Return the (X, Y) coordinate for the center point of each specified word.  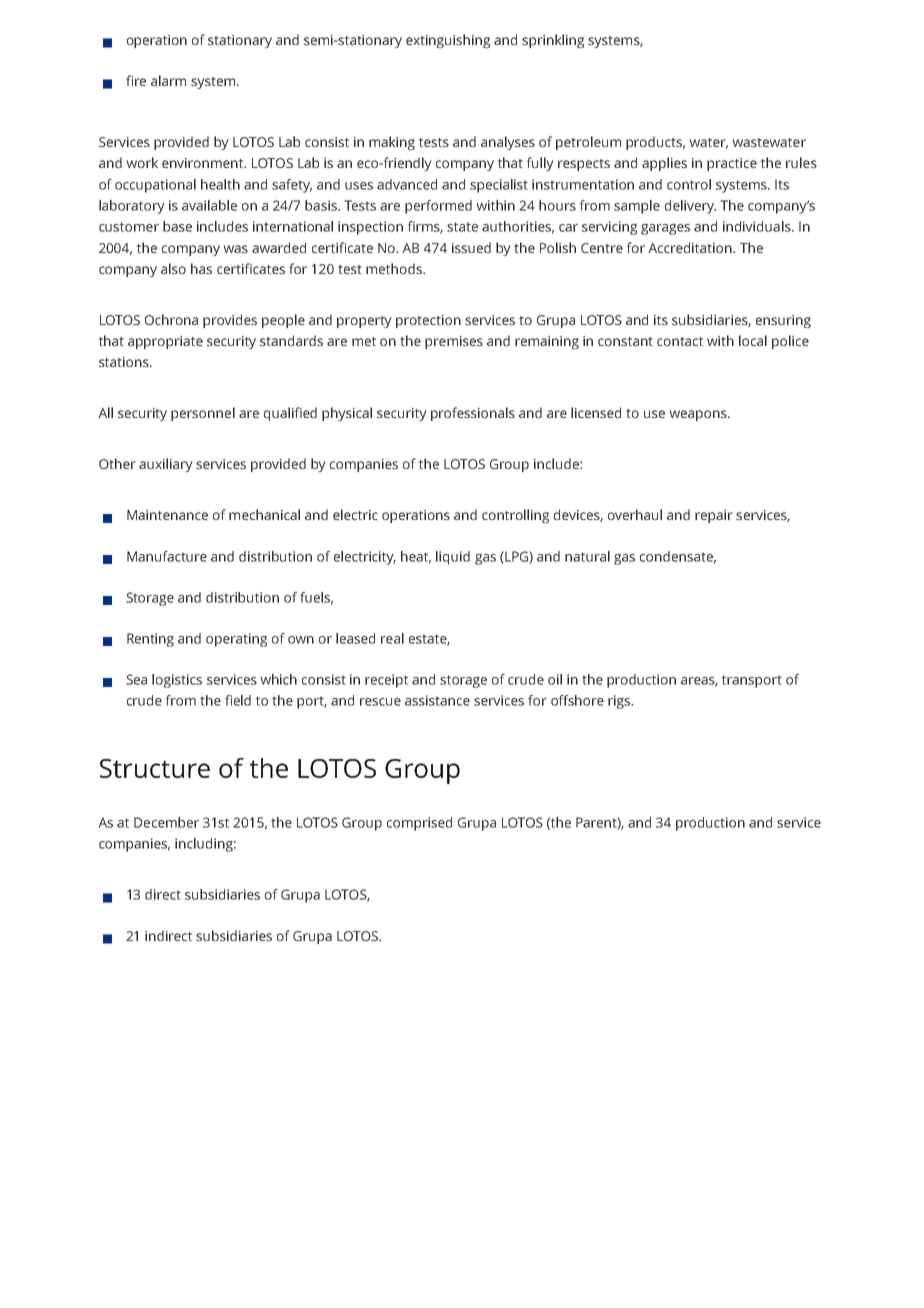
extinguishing (448, 41)
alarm (168, 80)
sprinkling (553, 41)
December (166, 822)
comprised (419, 824)
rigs (620, 702)
